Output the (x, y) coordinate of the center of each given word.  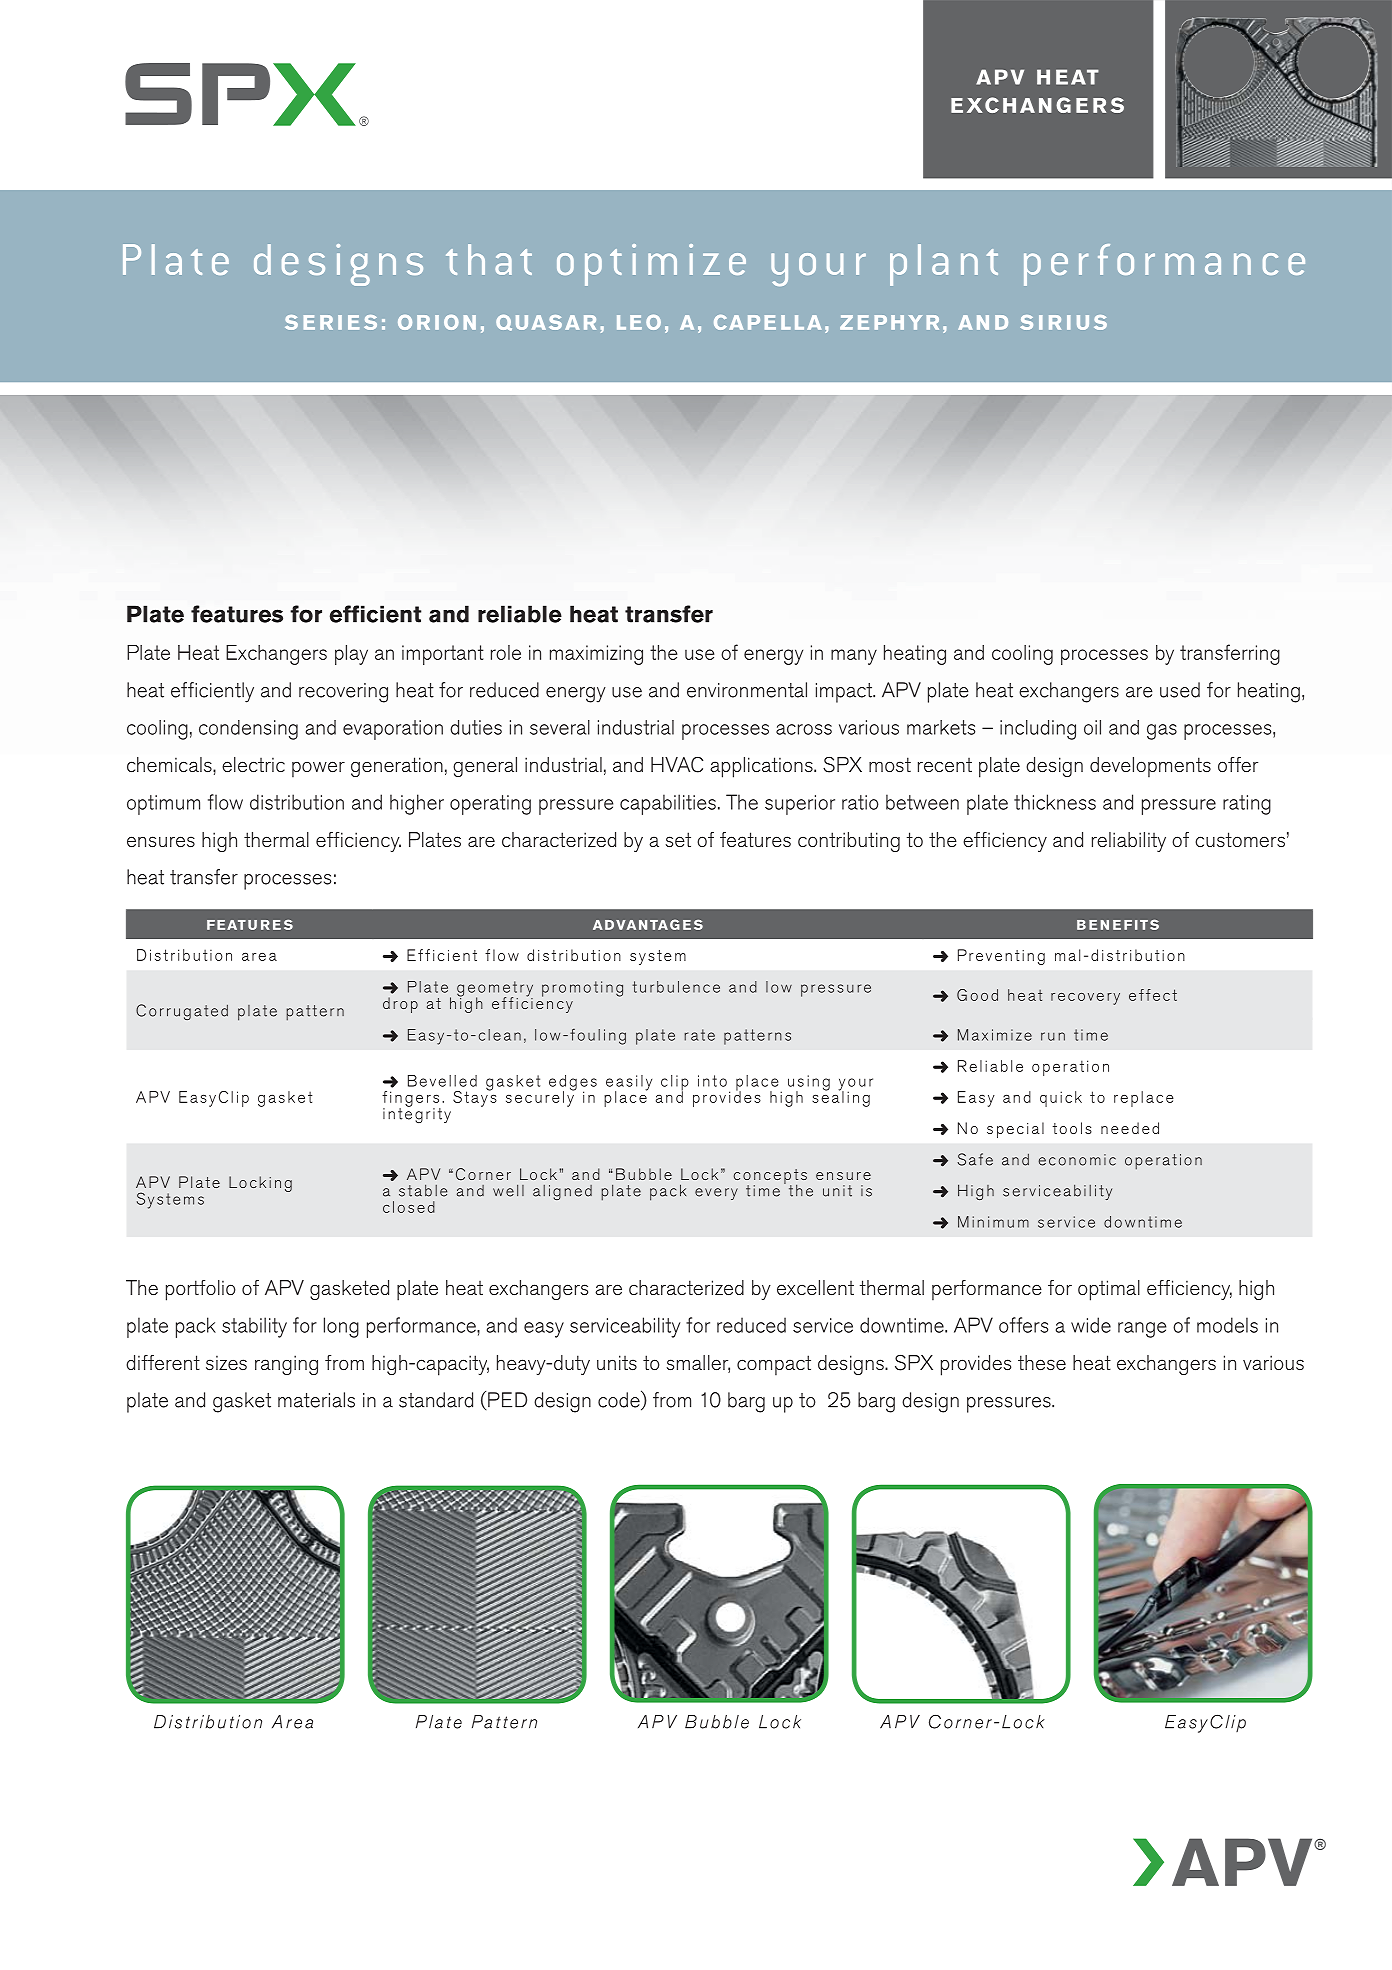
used (1180, 690)
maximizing (596, 655)
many (854, 657)
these (1042, 1363)
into (712, 1081)
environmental (747, 690)
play (351, 655)
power (318, 769)
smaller (698, 1364)
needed (1130, 1128)
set (678, 840)
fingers (411, 1100)
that (489, 259)
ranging (286, 1365)
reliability (1129, 842)
